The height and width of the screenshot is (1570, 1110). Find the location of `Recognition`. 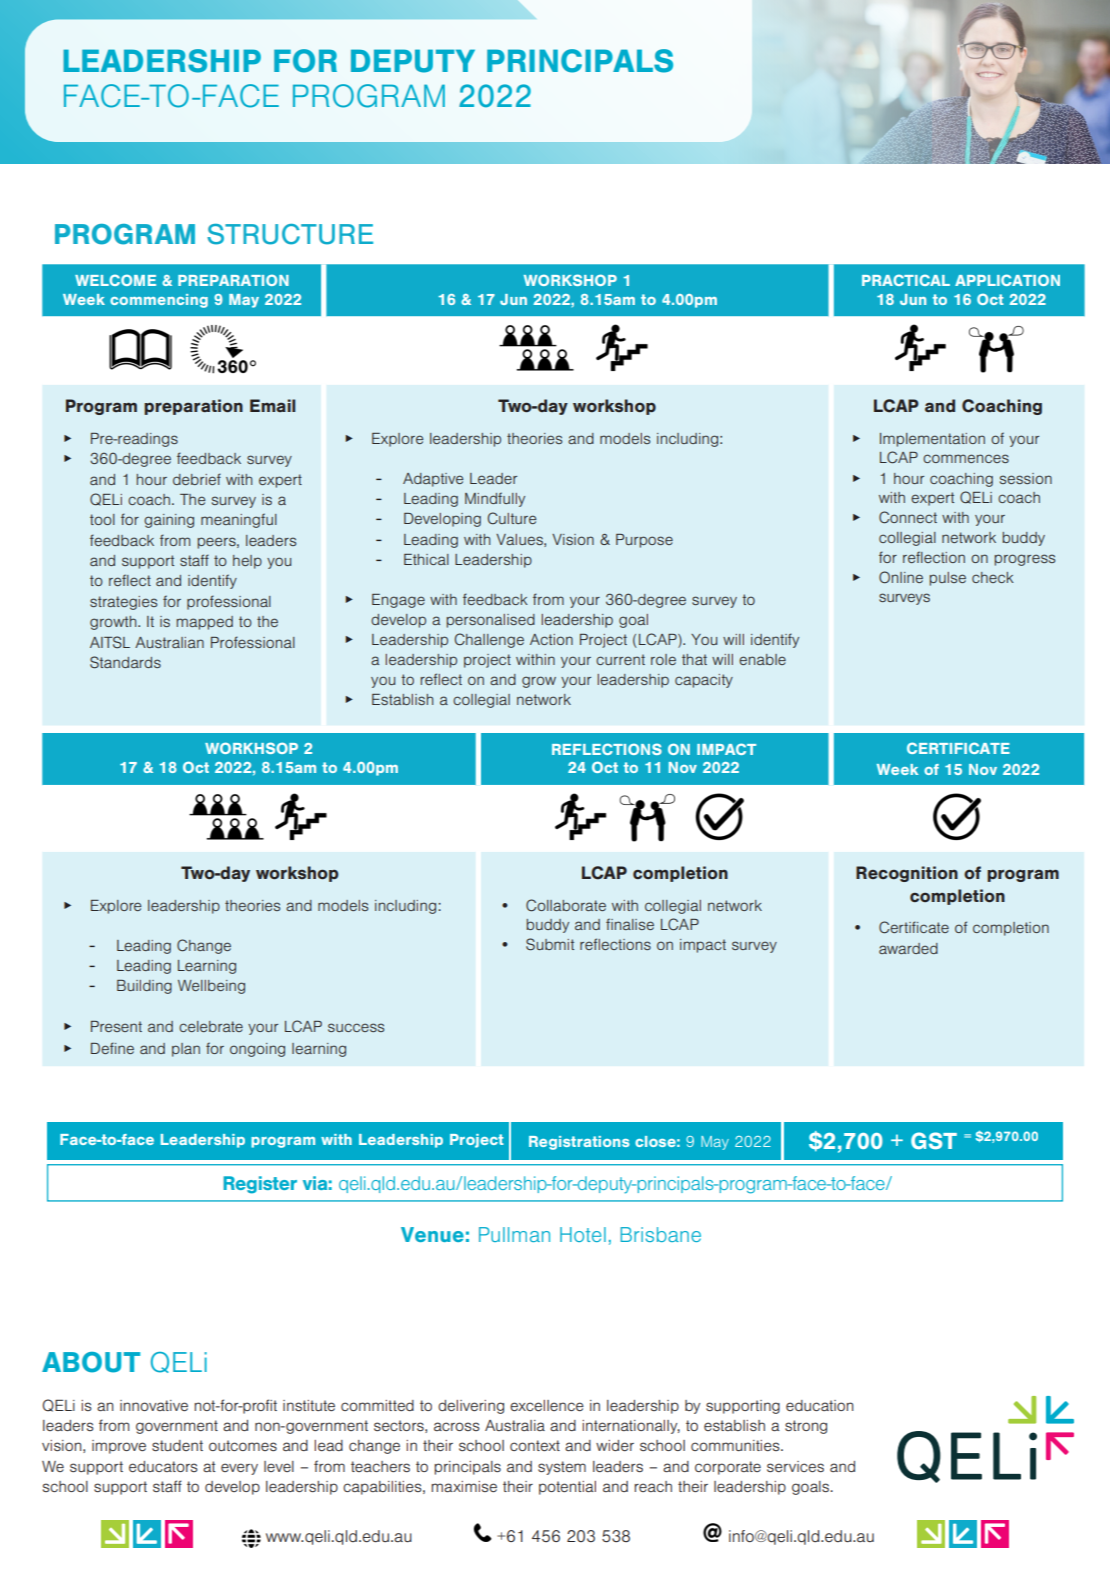

Recognition is located at coordinates (907, 874).
